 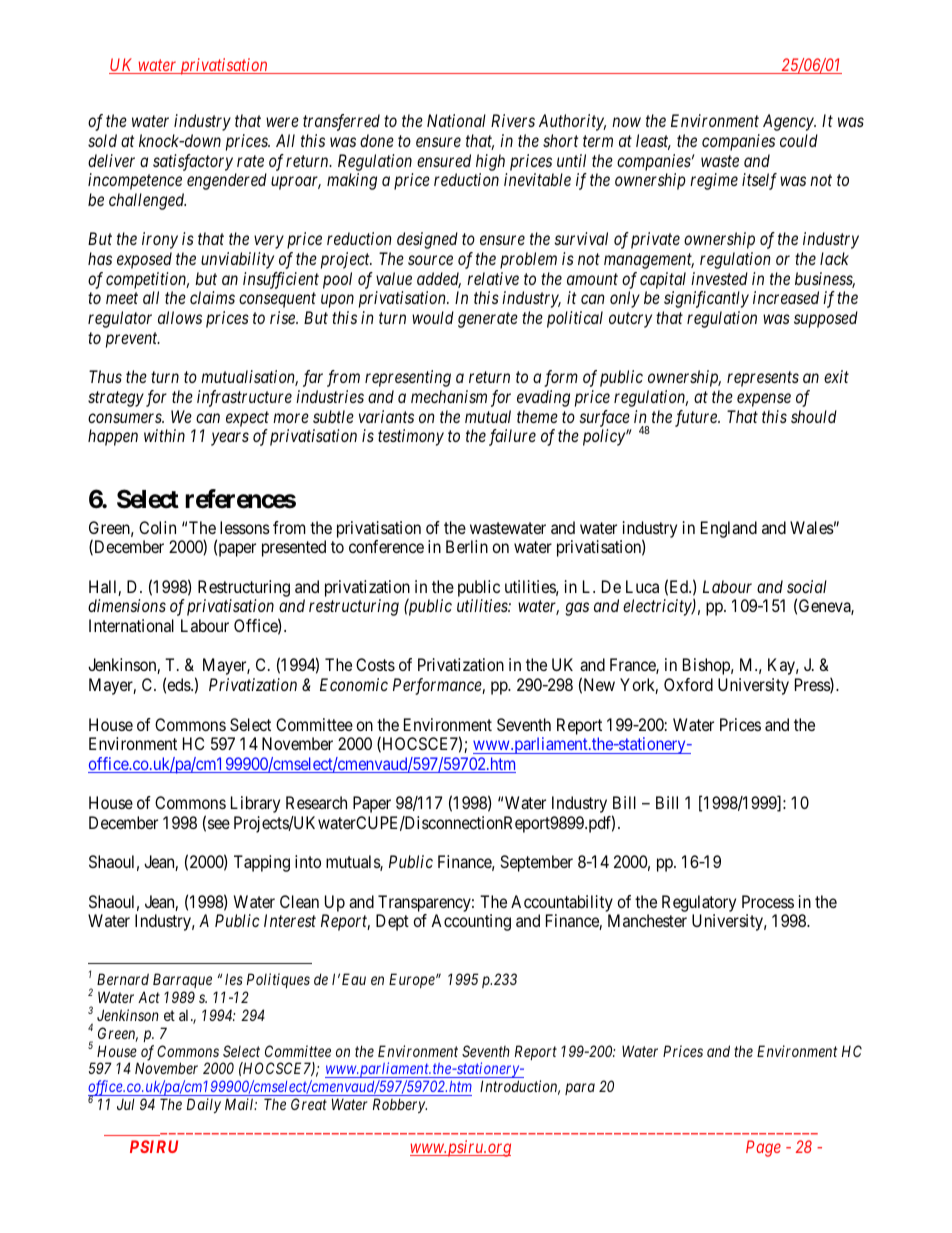 I want to click on high, so click(x=490, y=162).
